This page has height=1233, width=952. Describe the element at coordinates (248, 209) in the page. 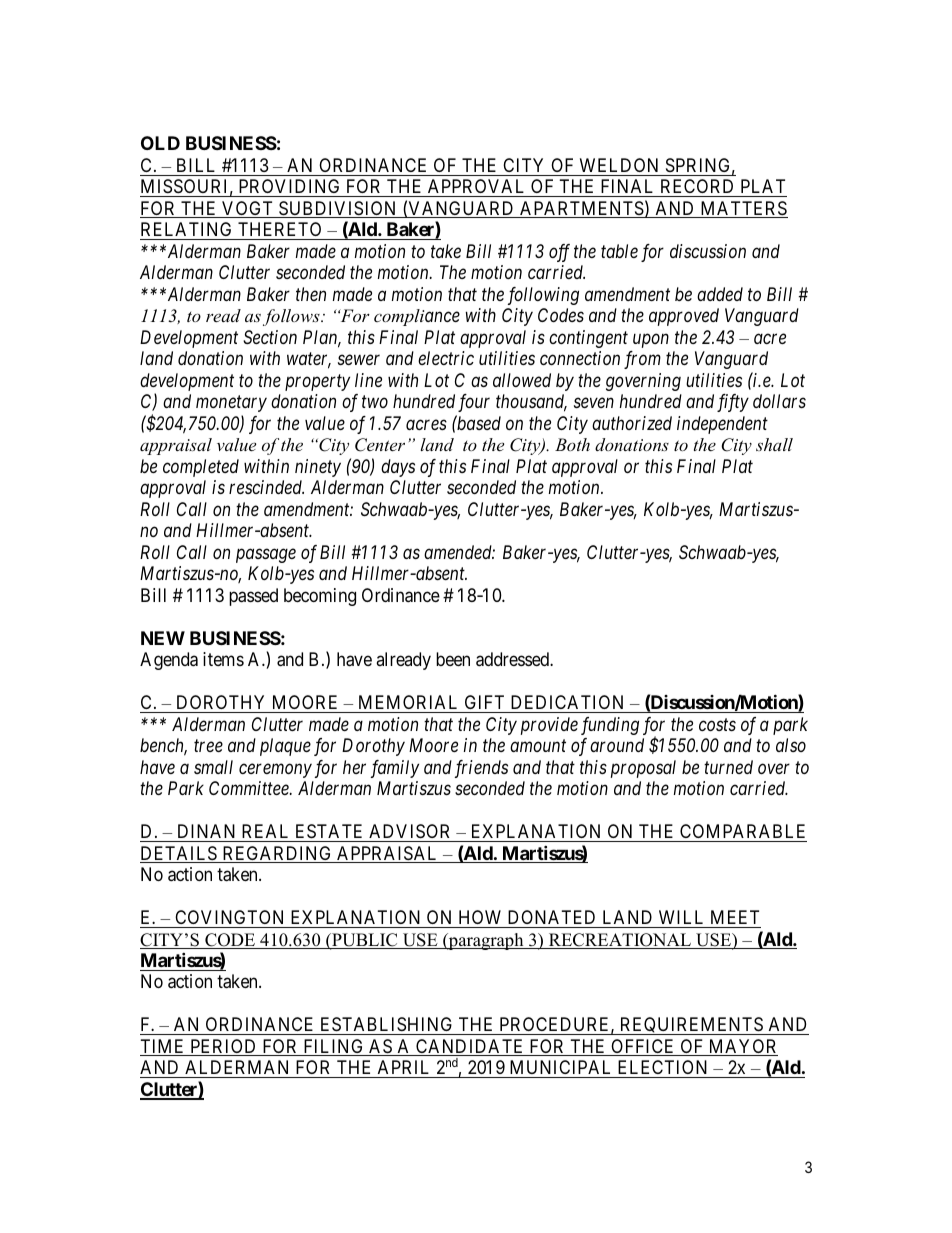

I see `VOGT` at that location.
